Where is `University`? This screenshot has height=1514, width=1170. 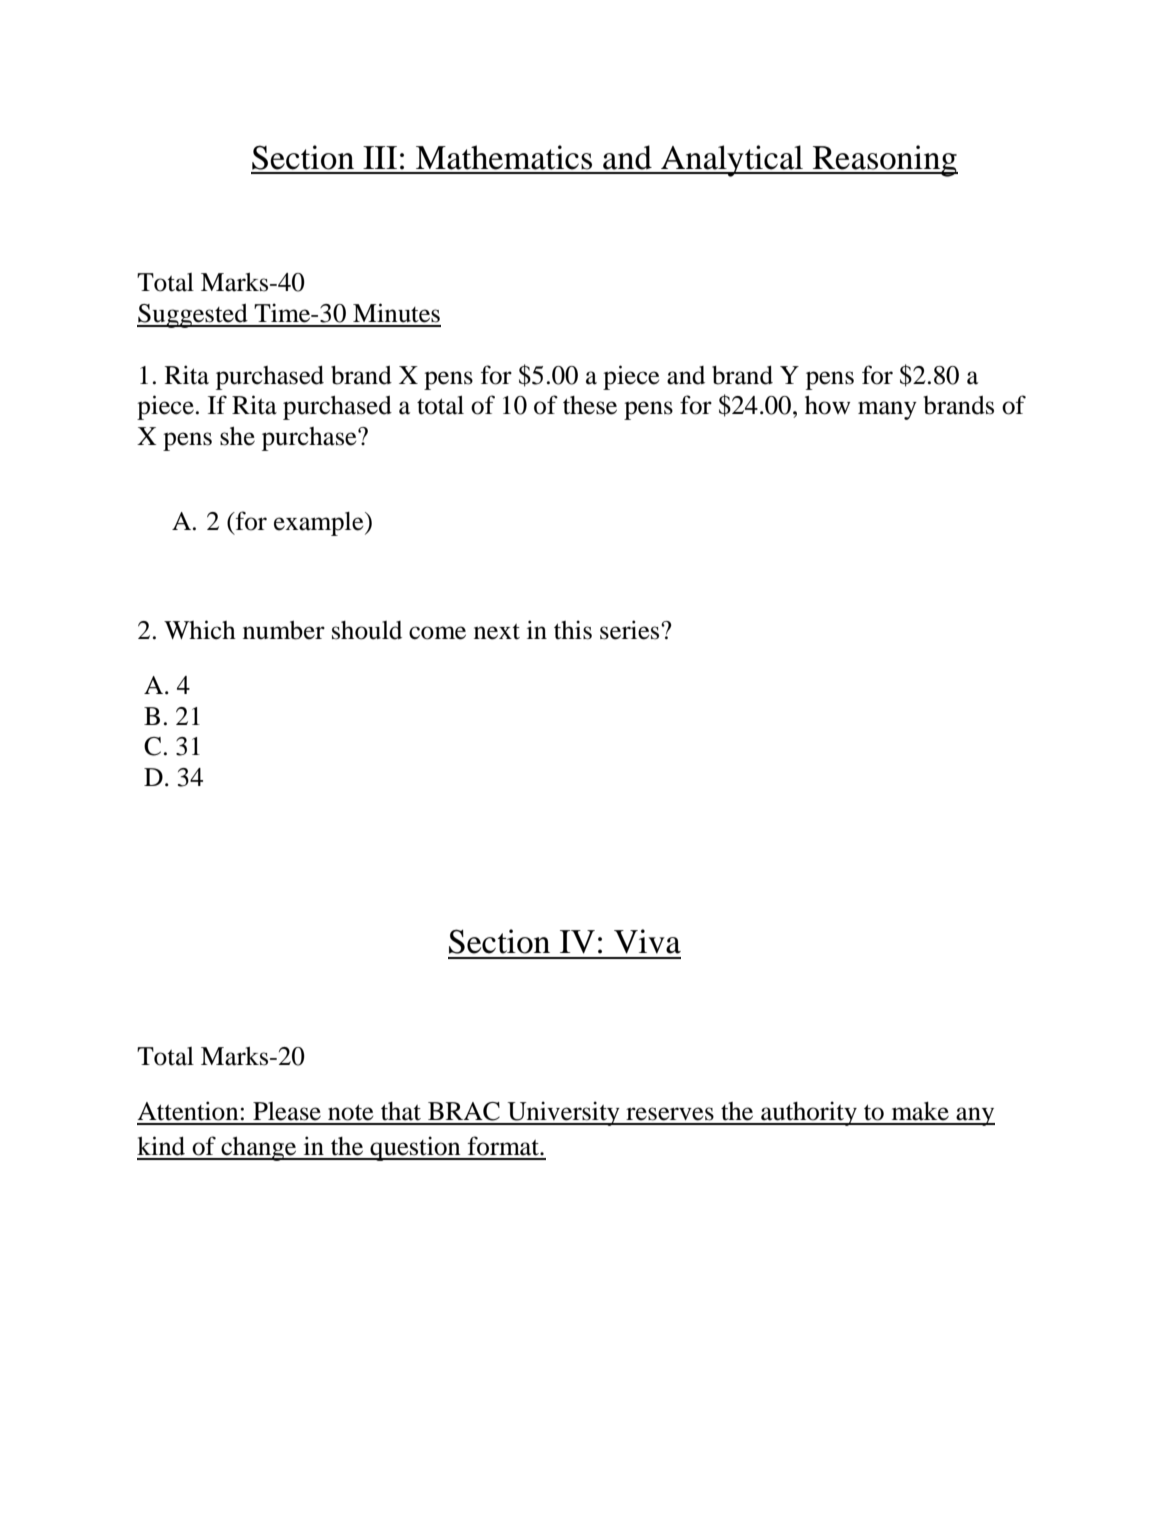
University is located at coordinates (563, 1113).
